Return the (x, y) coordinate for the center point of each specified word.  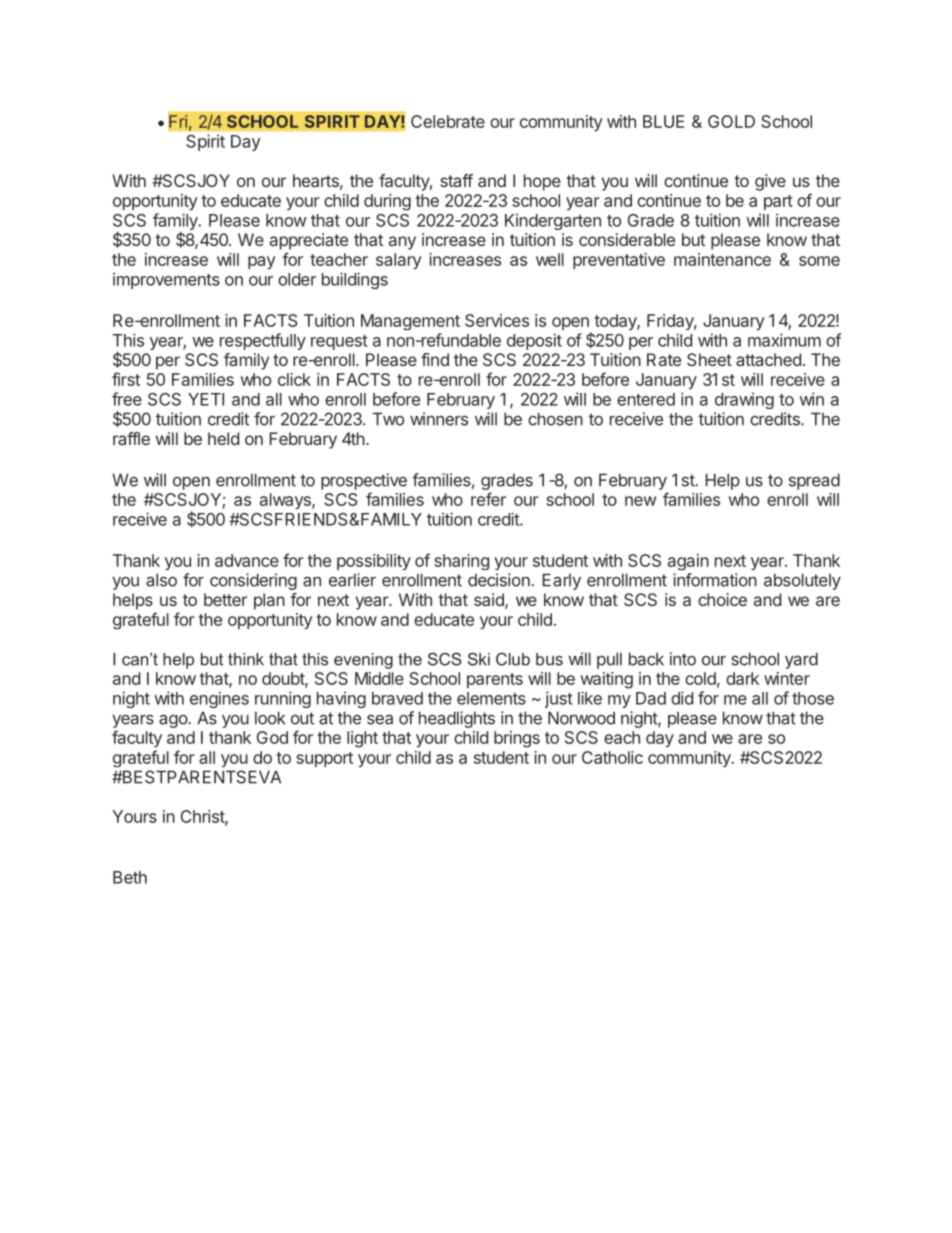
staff (456, 180)
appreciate (309, 241)
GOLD (731, 121)
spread (814, 481)
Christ (203, 817)
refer (488, 499)
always (286, 501)
